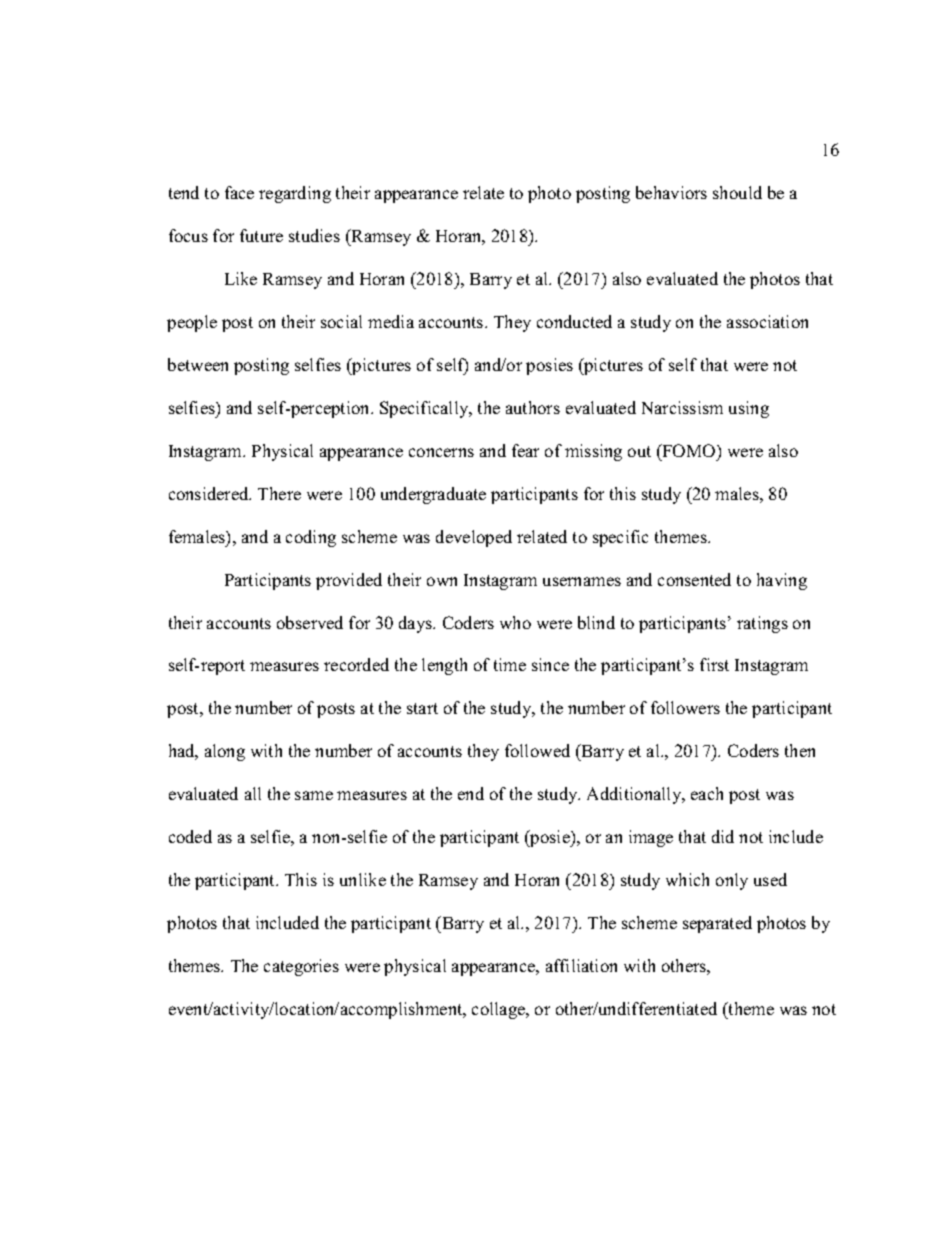 The width and height of the image is (952, 1233). I want to click on future, so click(261, 235).
